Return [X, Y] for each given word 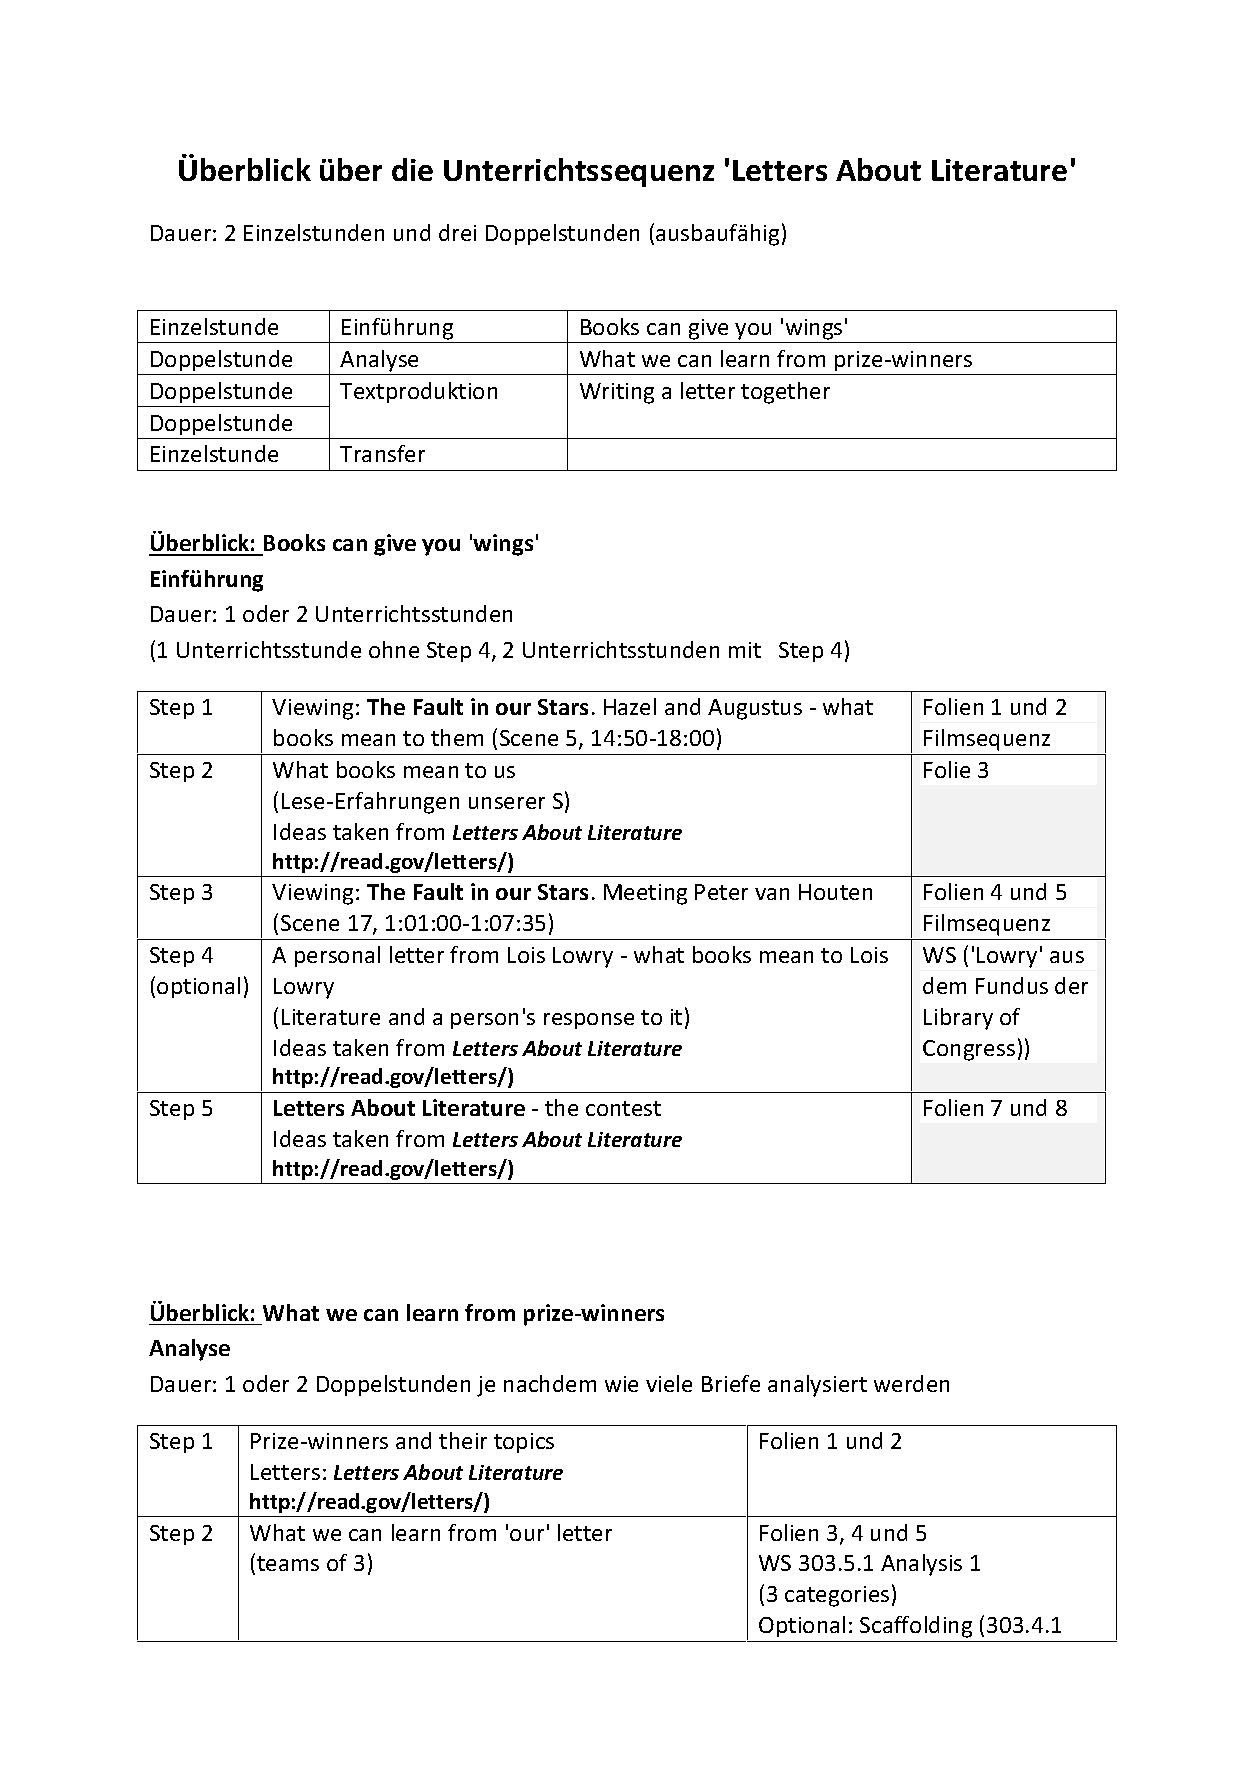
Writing [617, 393]
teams [288, 1563]
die [412, 169]
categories [837, 1596]
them [457, 737]
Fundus [1012, 985]
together [785, 393]
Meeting [645, 894]
